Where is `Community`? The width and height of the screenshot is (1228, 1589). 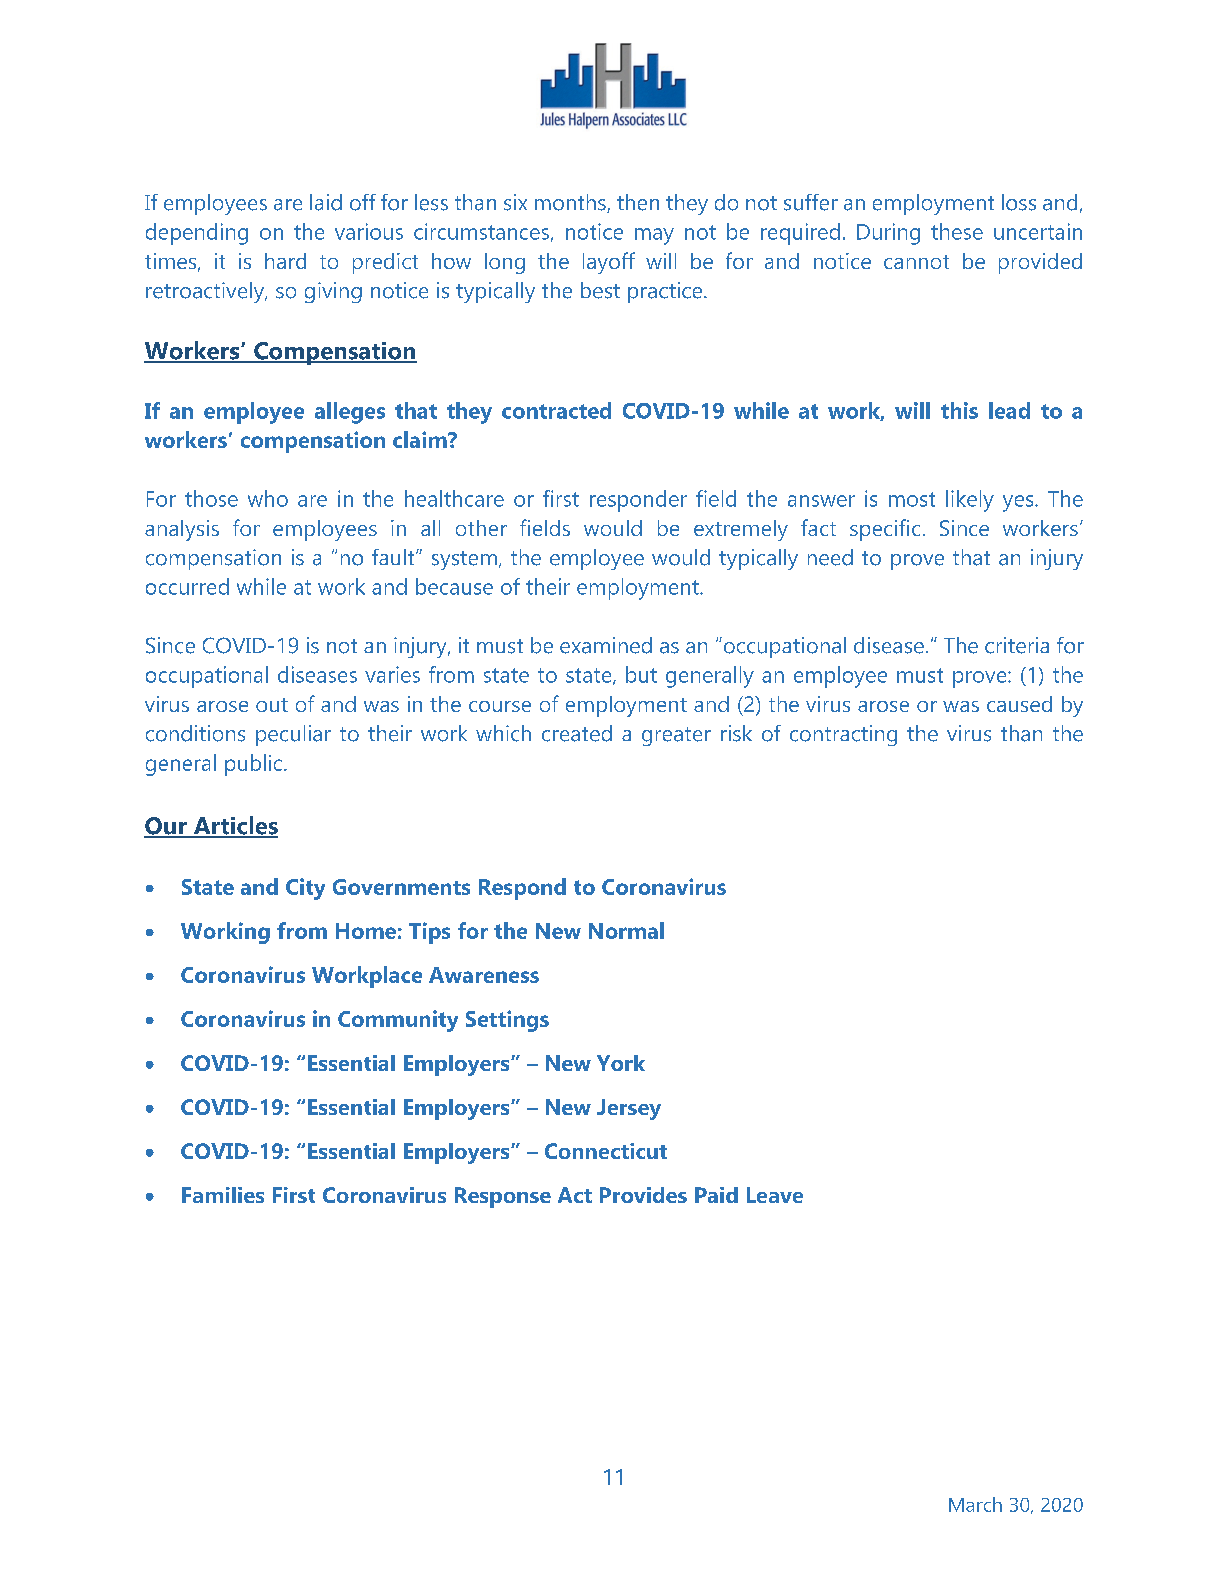 Community is located at coordinates (398, 1021).
